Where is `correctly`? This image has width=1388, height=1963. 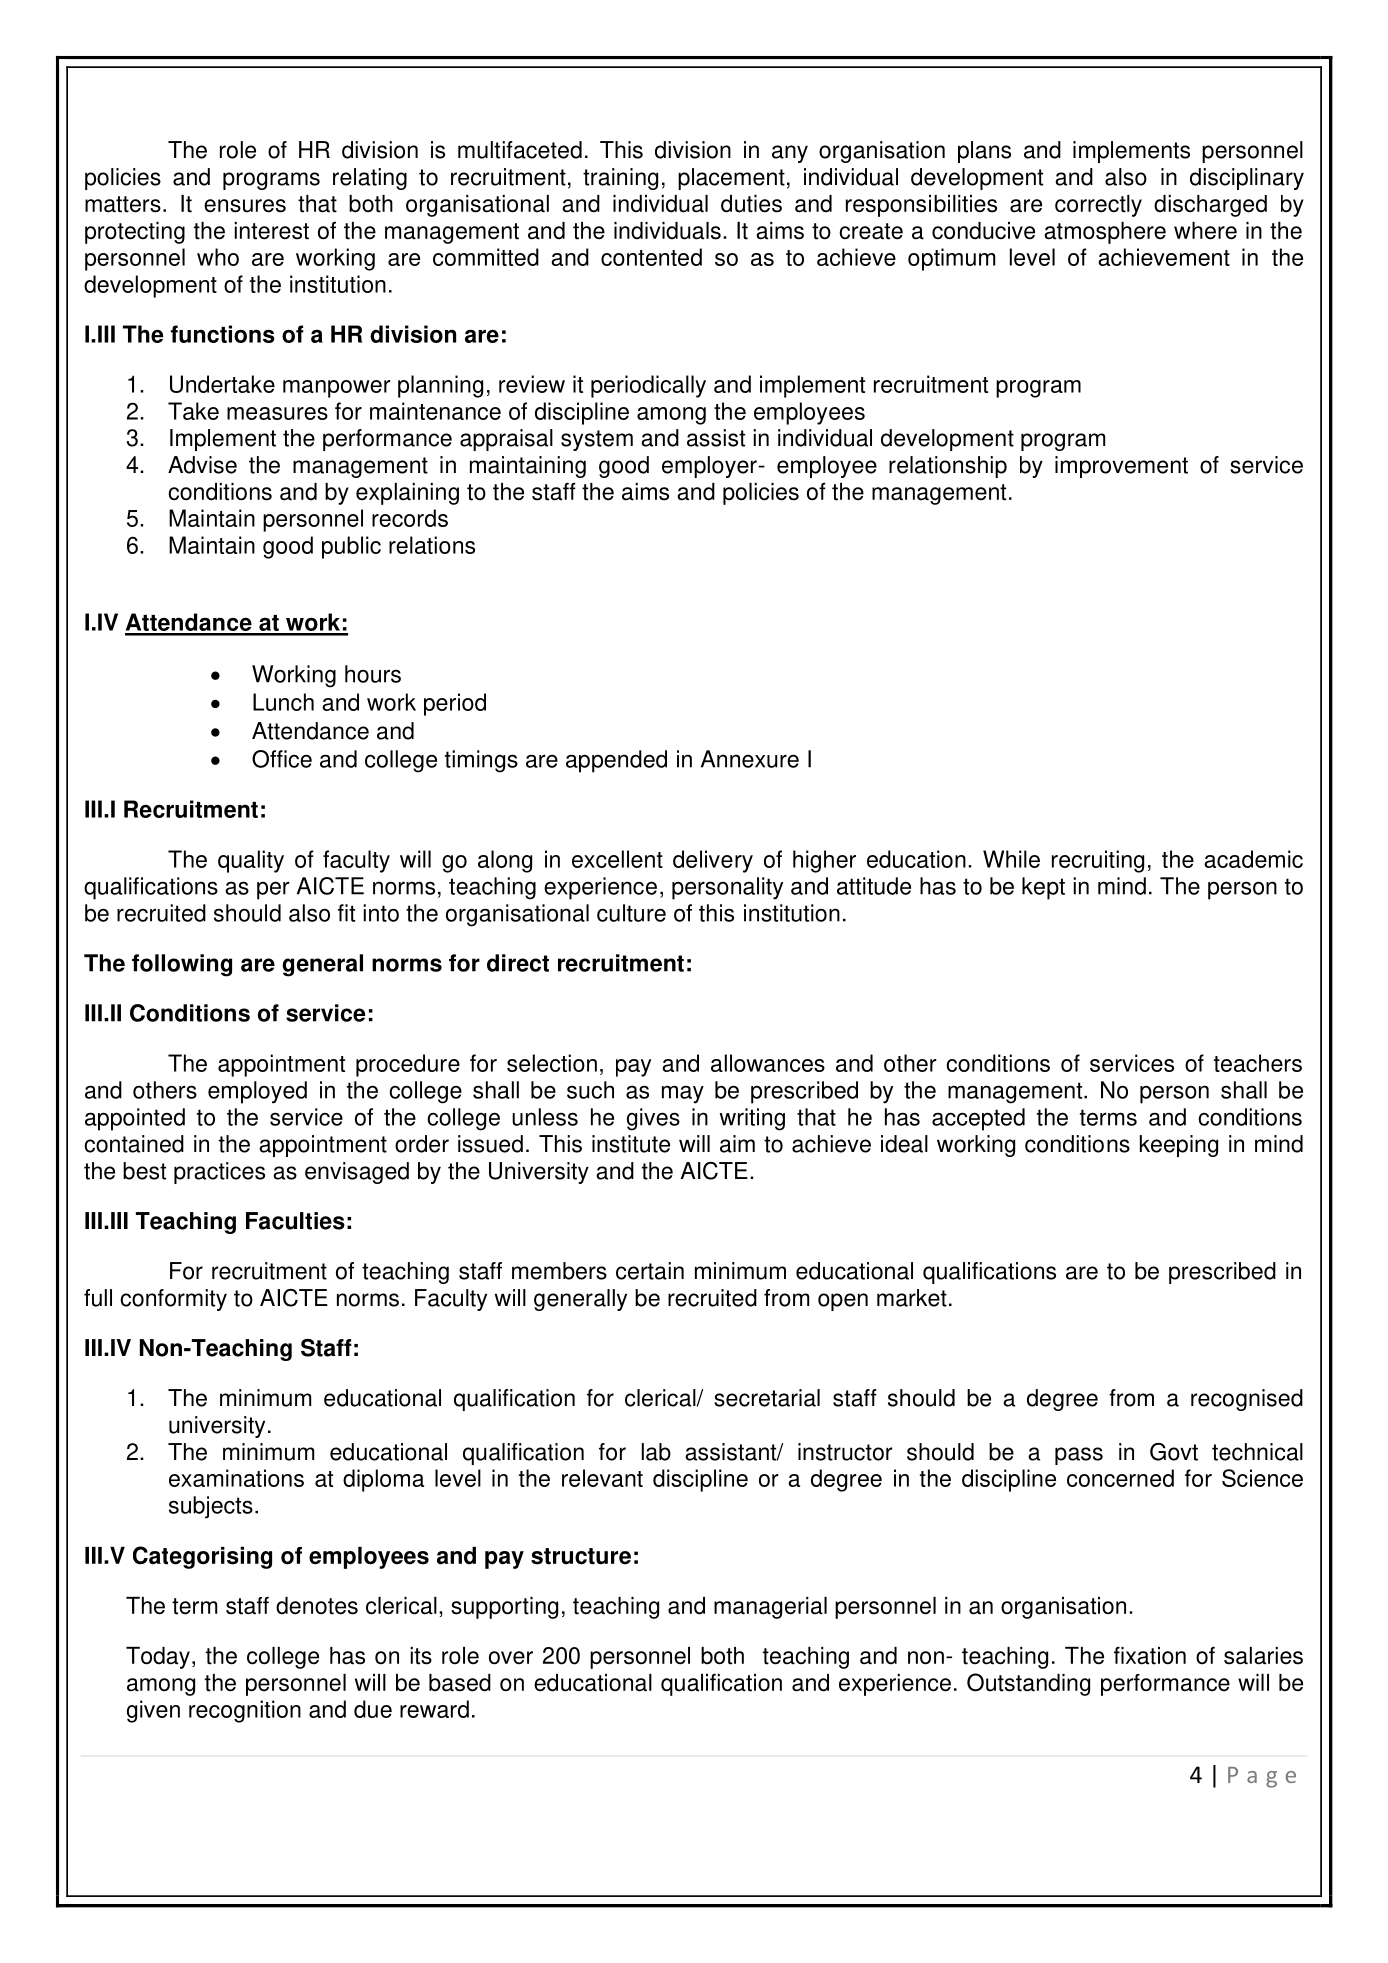
correctly is located at coordinates (1098, 206).
